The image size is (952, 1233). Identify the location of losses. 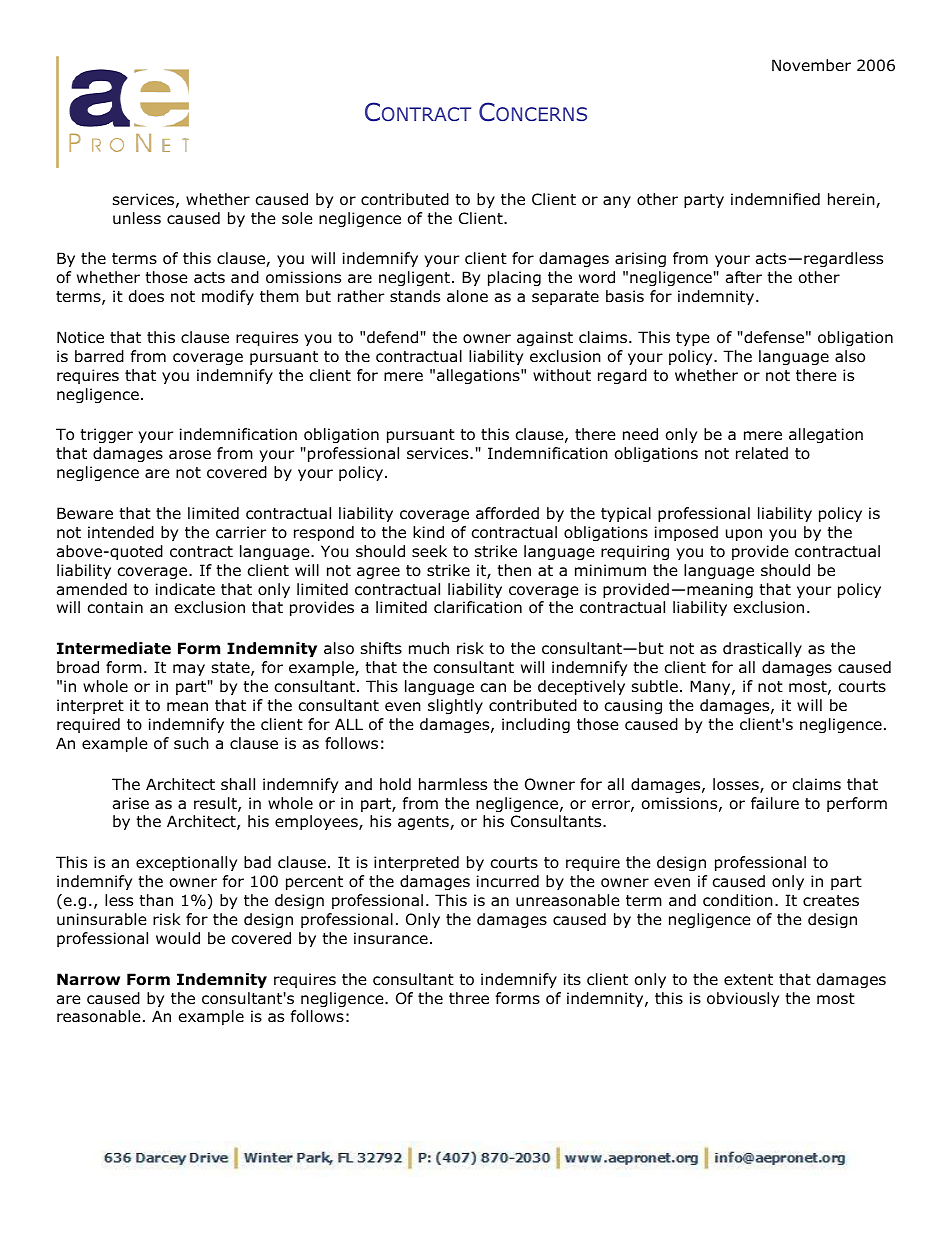
(737, 785).
